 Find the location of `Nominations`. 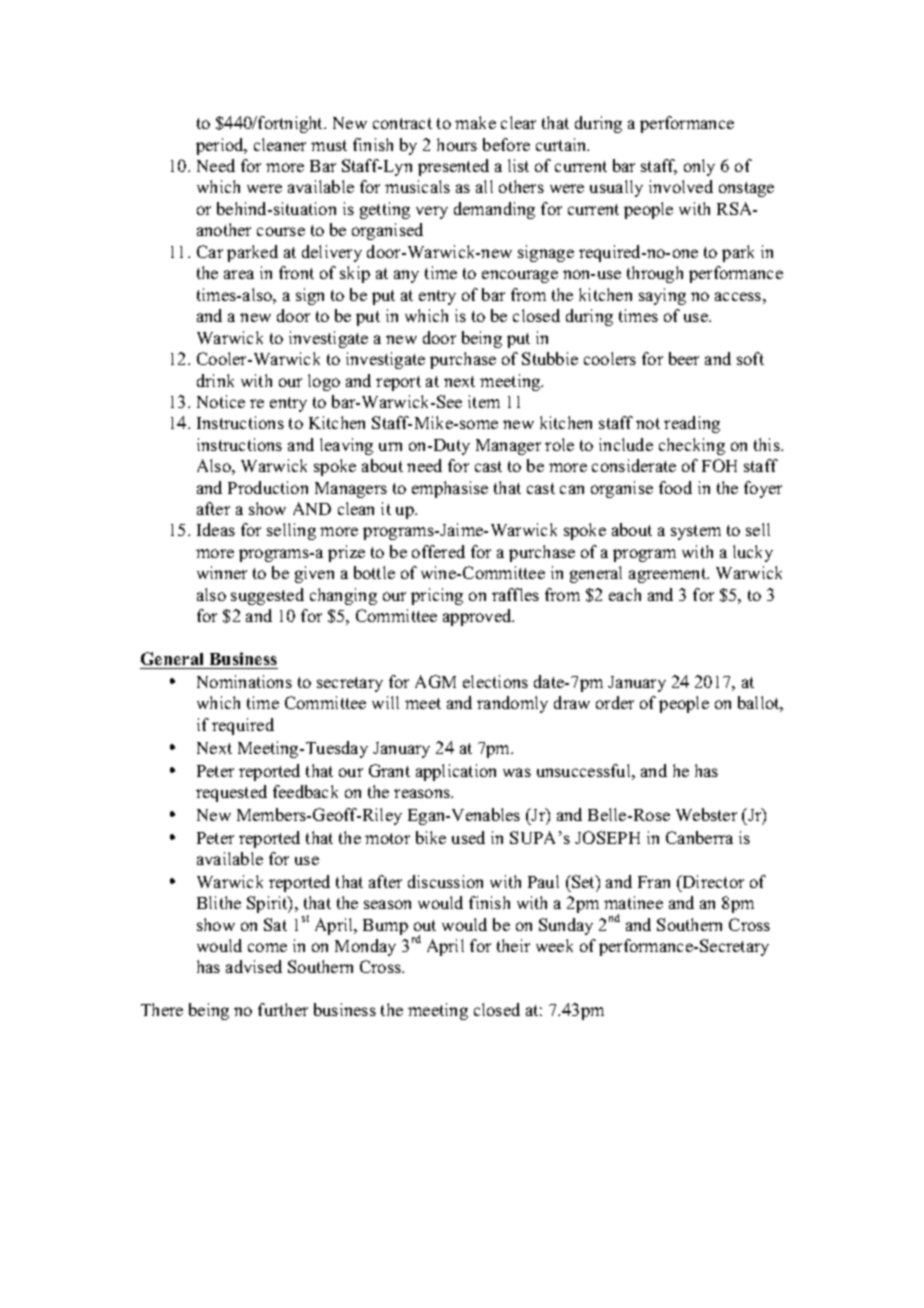

Nominations is located at coordinates (244, 681).
